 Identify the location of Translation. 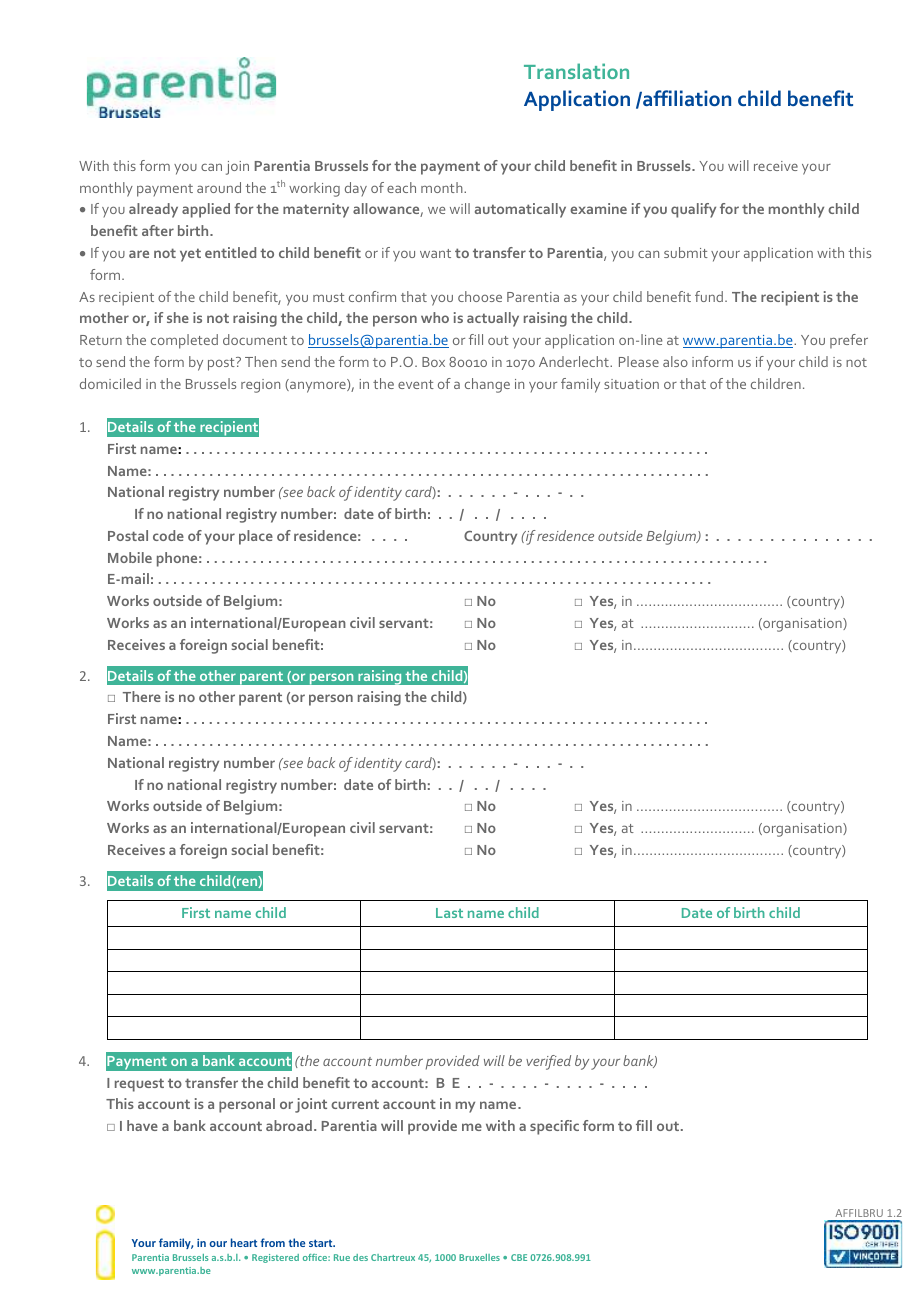
(576, 71).
